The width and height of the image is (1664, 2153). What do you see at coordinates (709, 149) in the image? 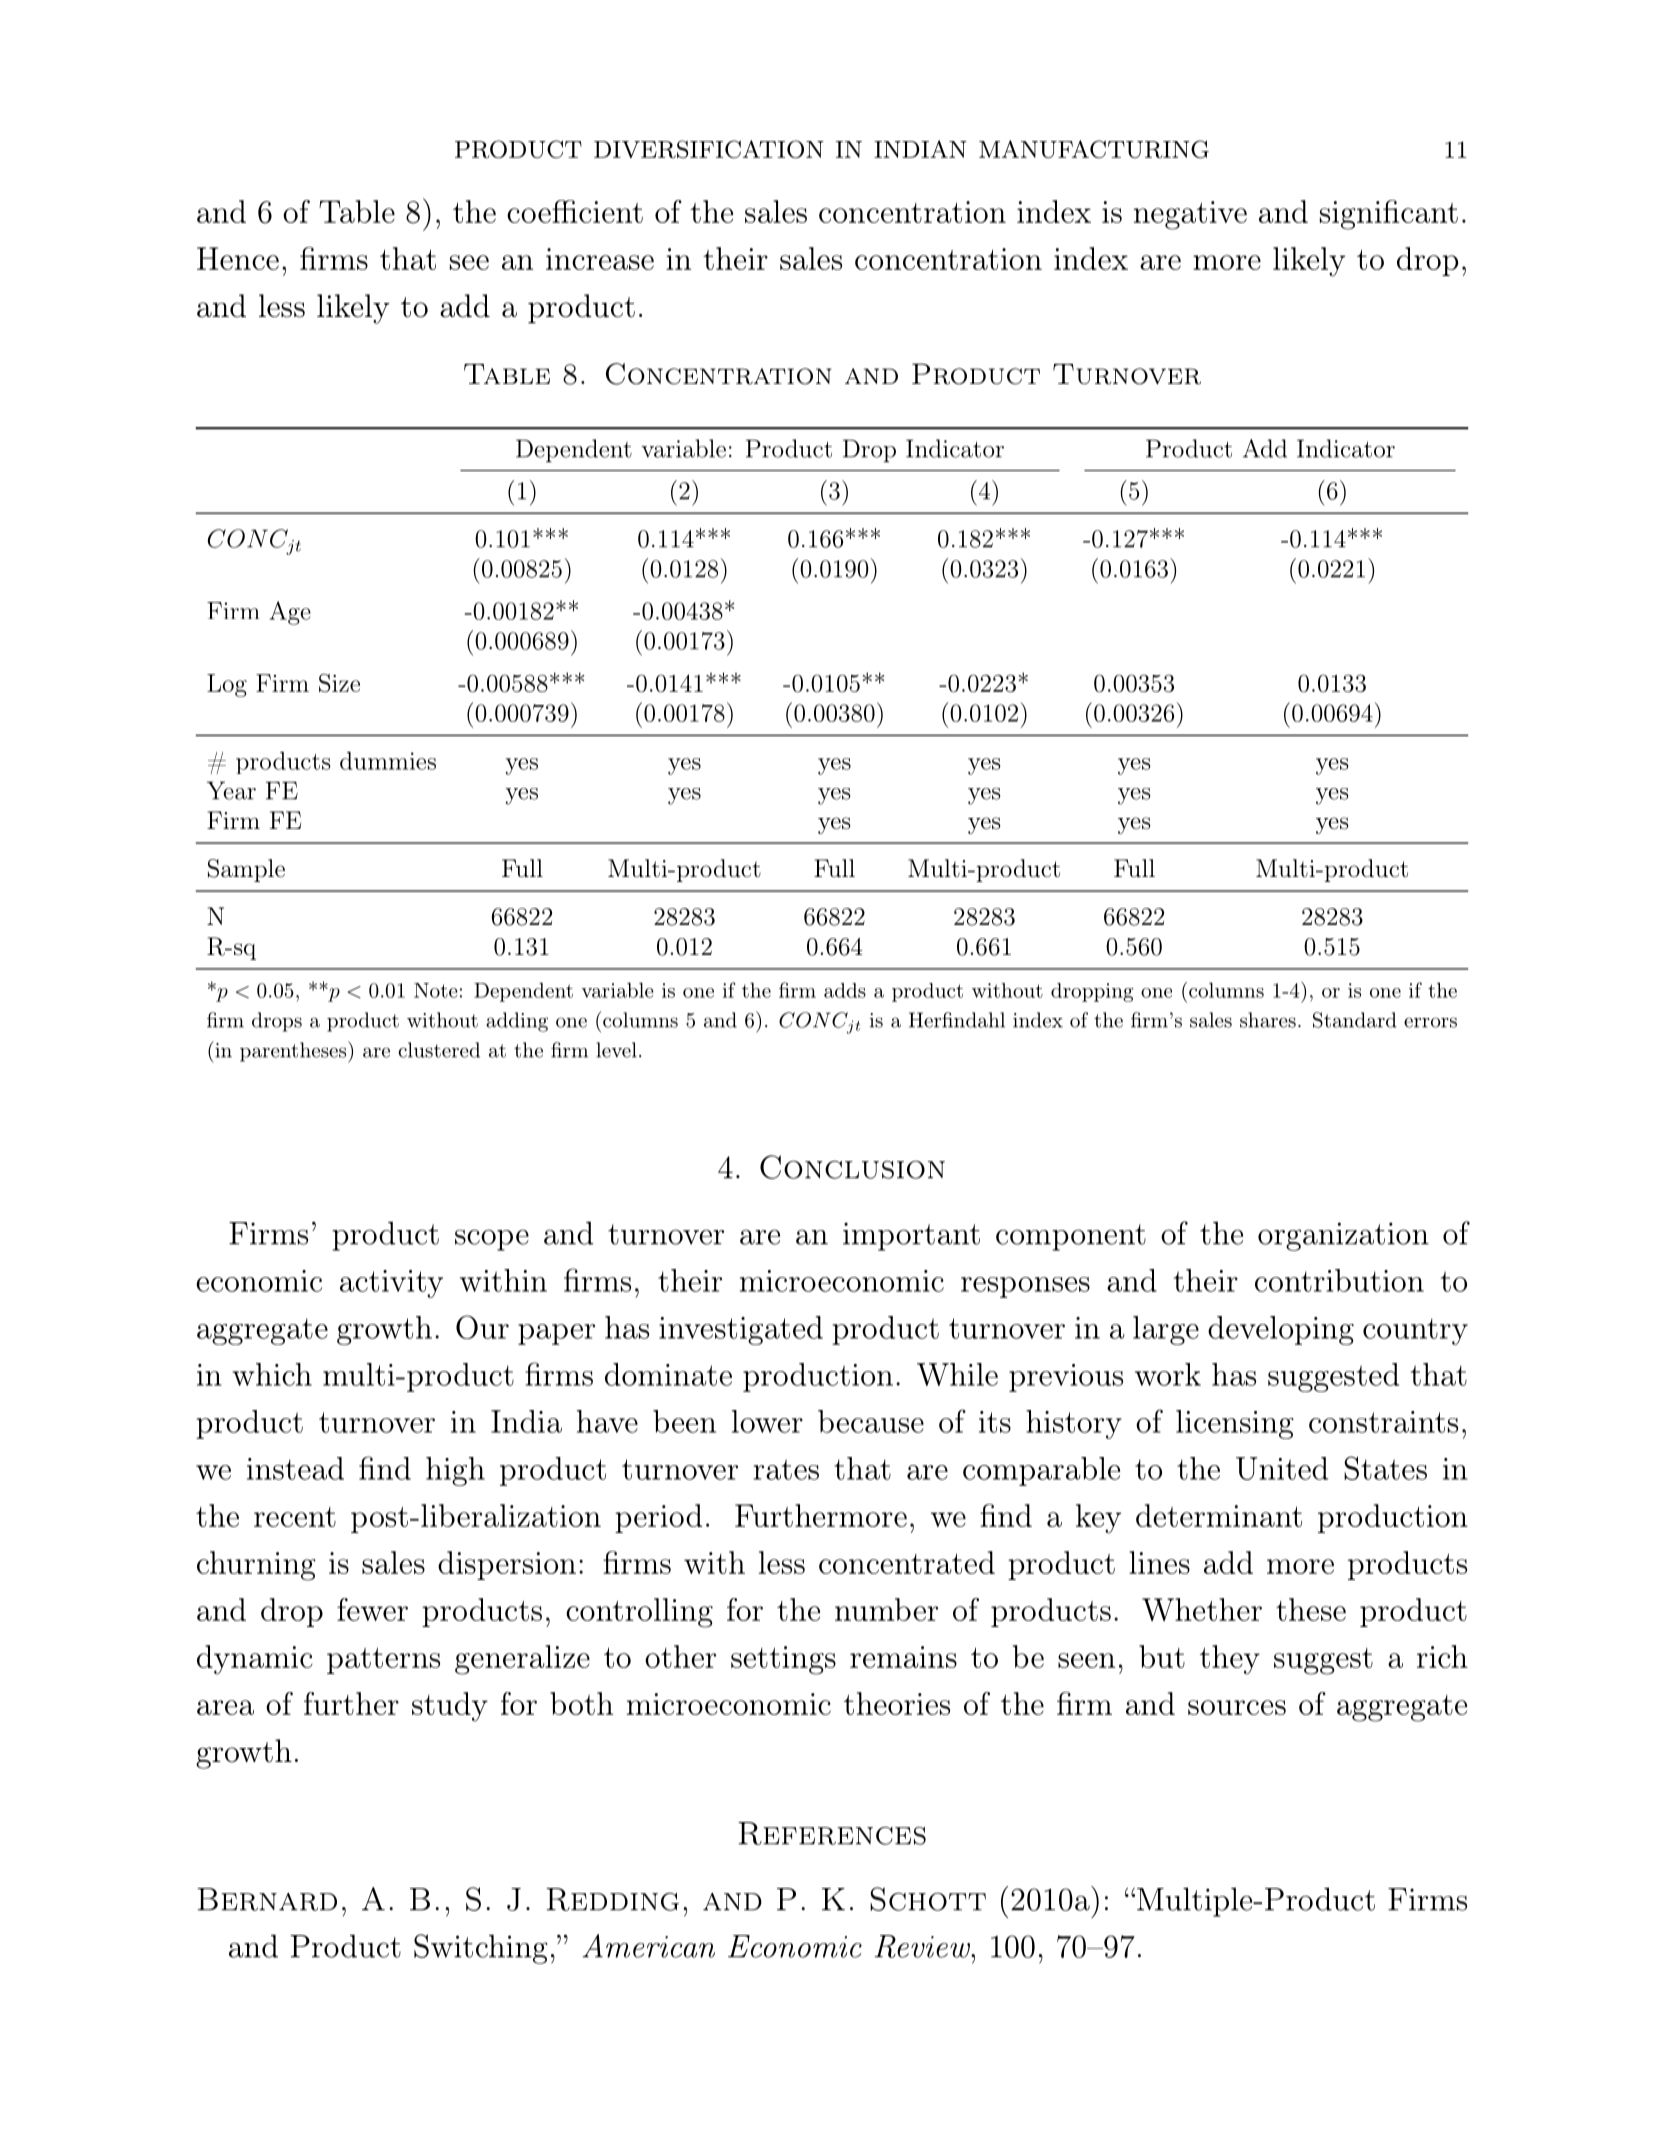
I see `DIVERSIFICATION` at bounding box center [709, 149].
